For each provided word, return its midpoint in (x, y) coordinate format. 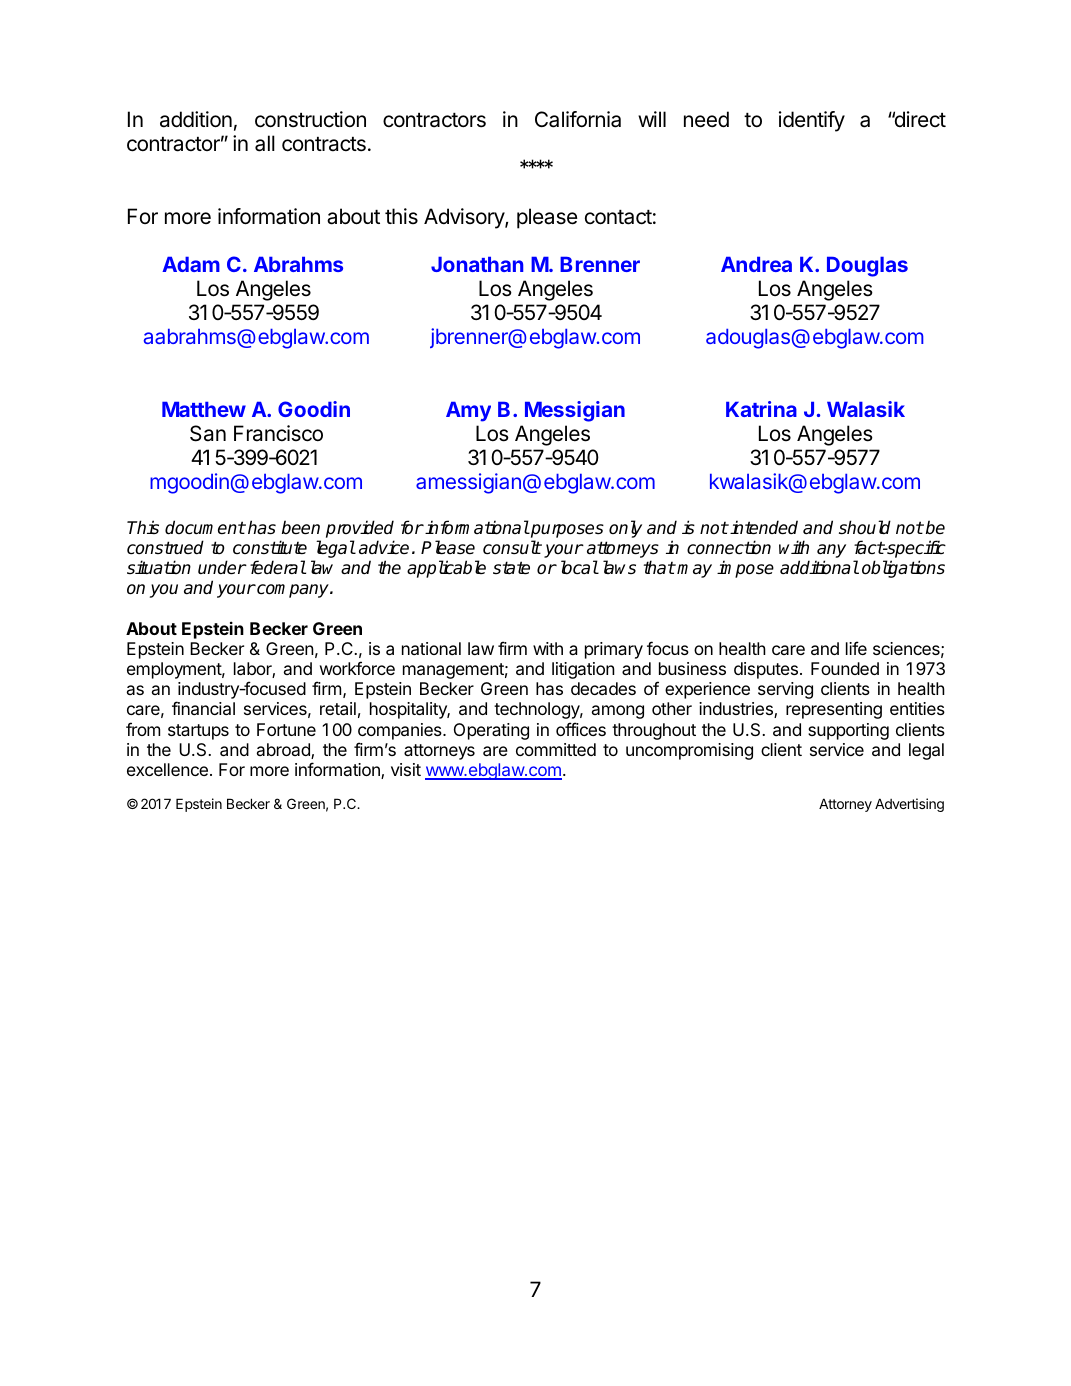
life (856, 648)
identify (812, 121)
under (222, 567)
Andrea (756, 264)
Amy (468, 412)
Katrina (761, 409)
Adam (191, 264)
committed (556, 749)
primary (614, 650)
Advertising (909, 805)
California (578, 119)
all (265, 143)
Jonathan (477, 264)
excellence (167, 769)
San (208, 433)
